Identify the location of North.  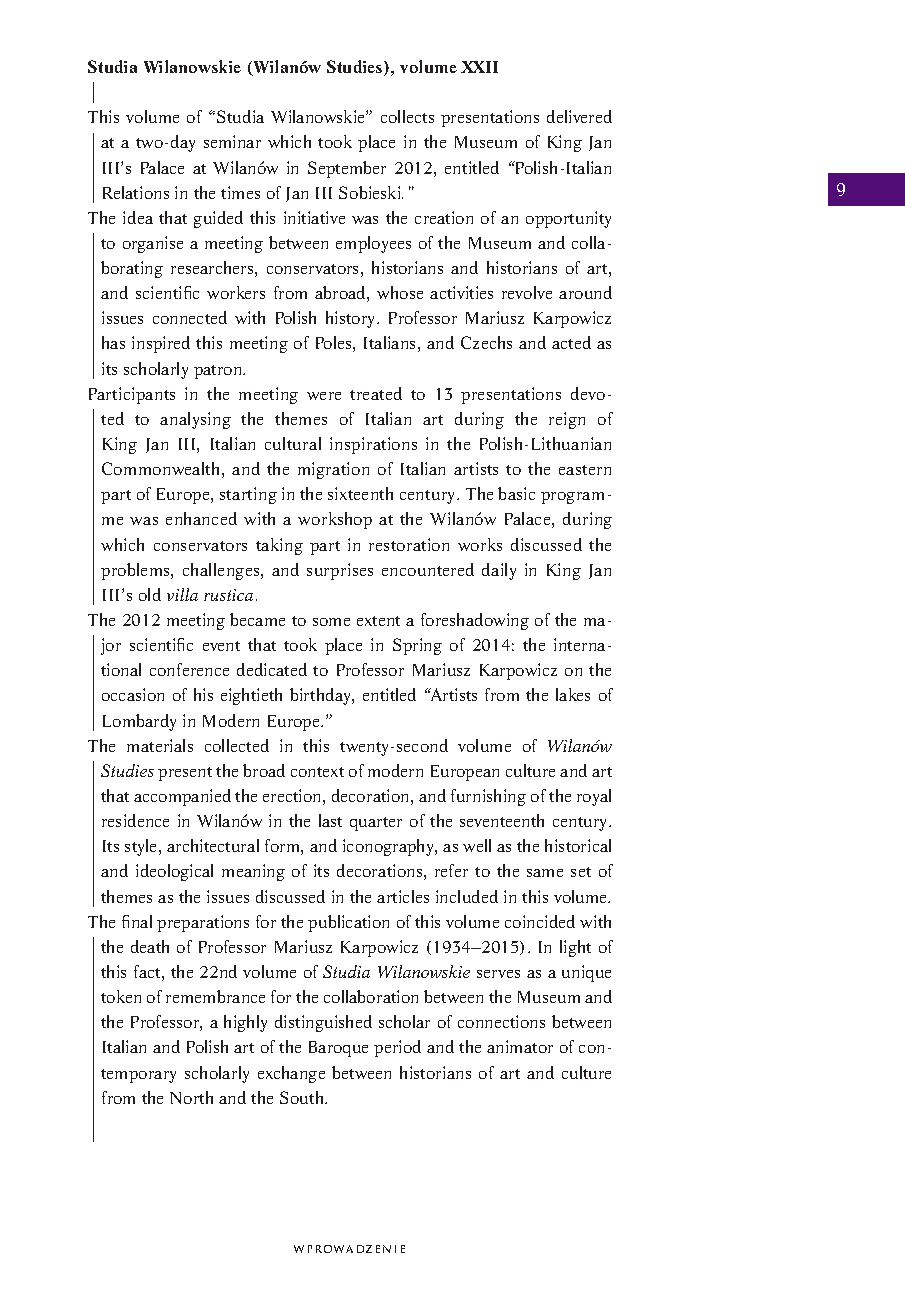
(191, 1097).
